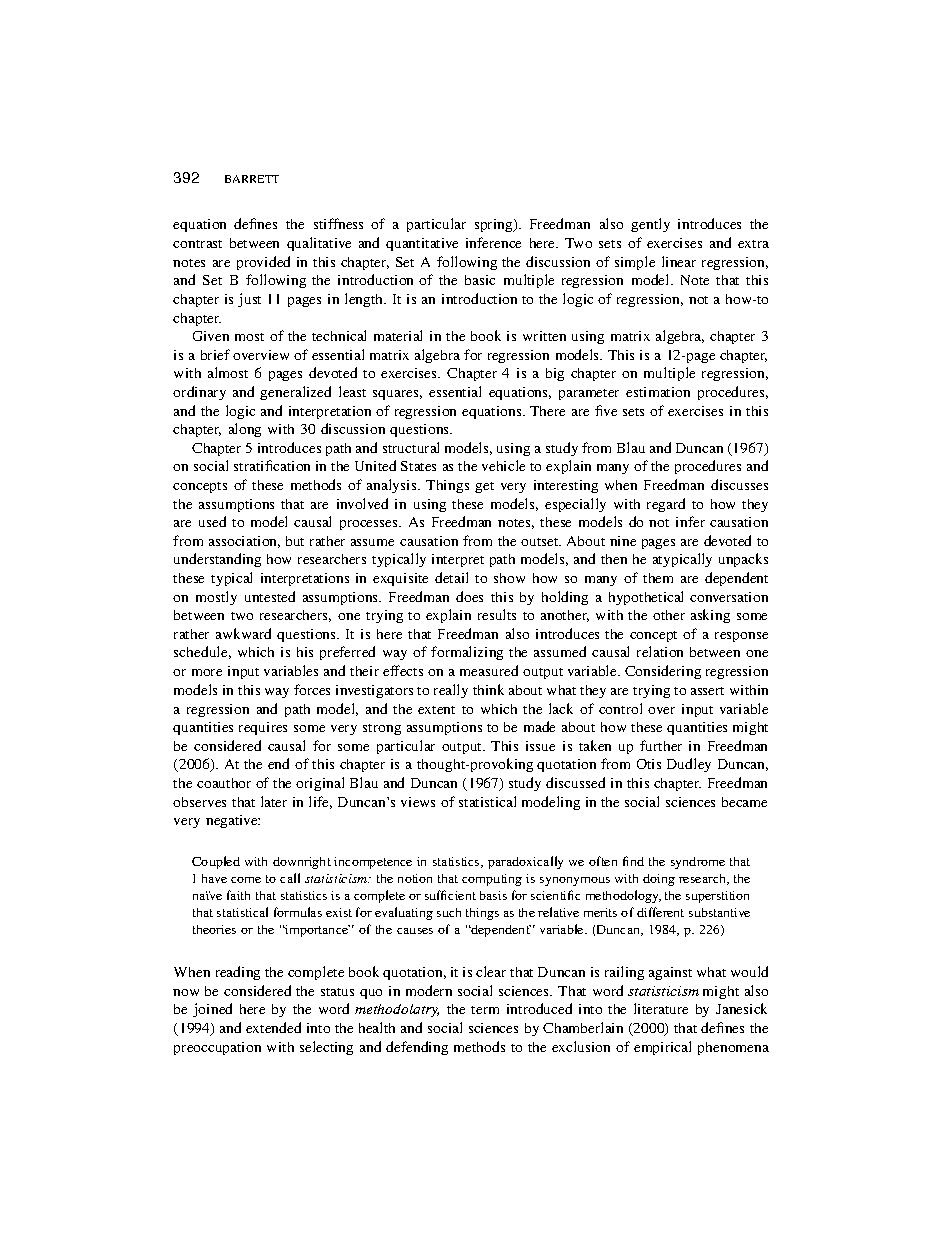 The image size is (952, 1233). What do you see at coordinates (485, 1010) in the document?
I see `term` at bounding box center [485, 1010].
